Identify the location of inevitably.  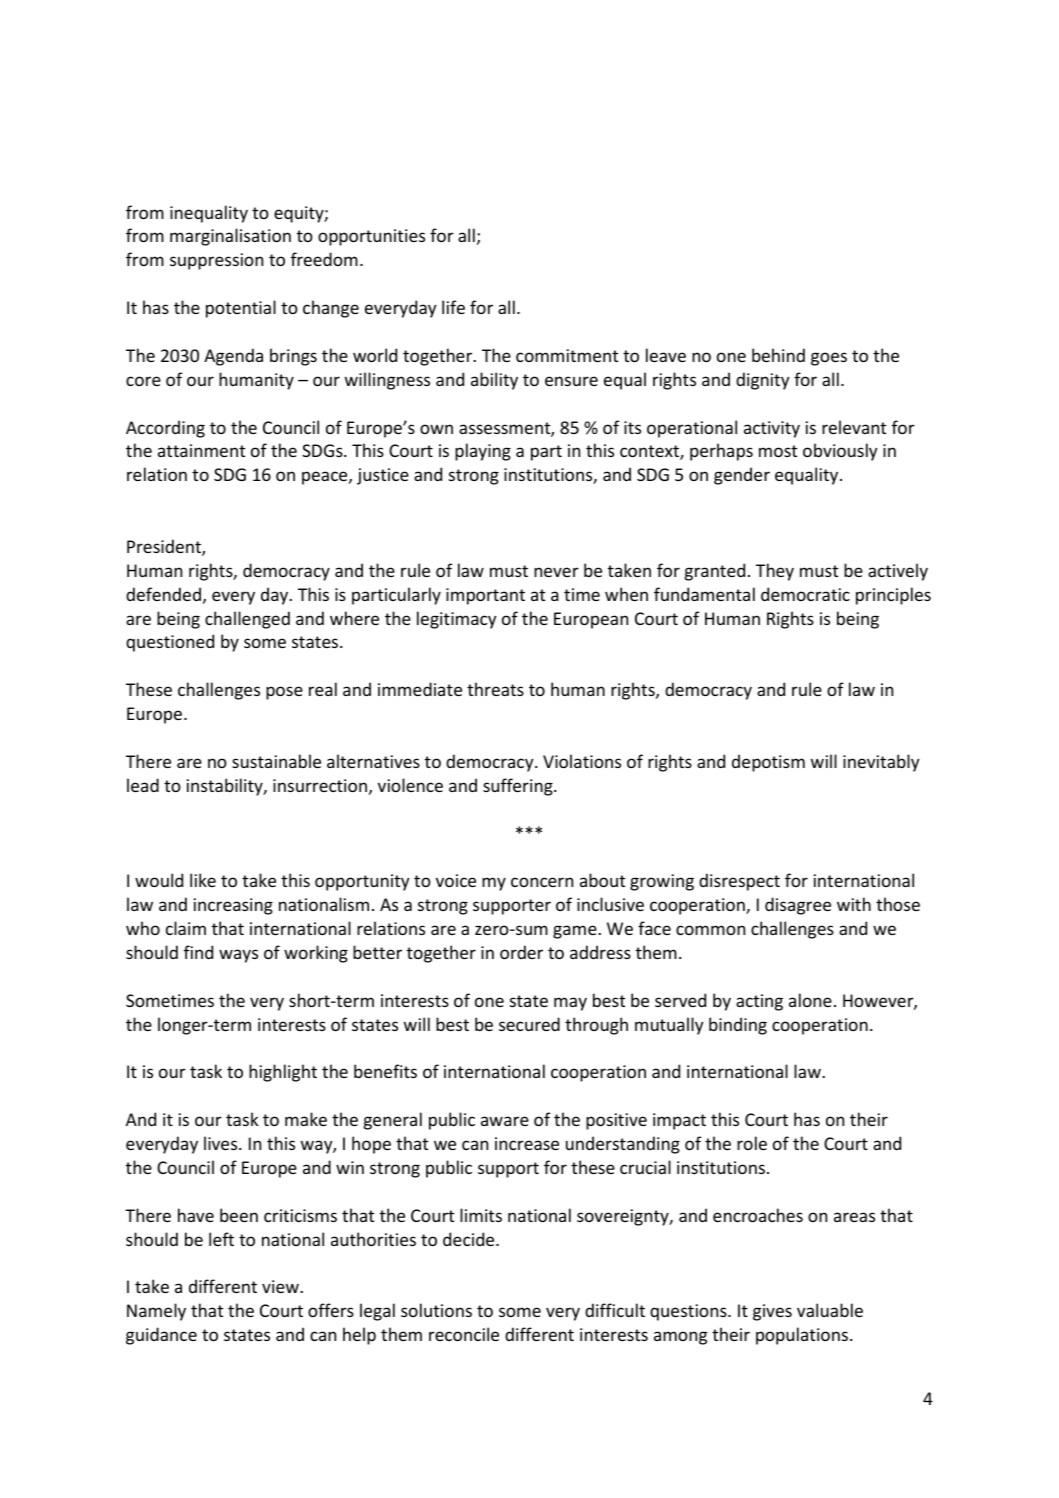
(881, 763).
